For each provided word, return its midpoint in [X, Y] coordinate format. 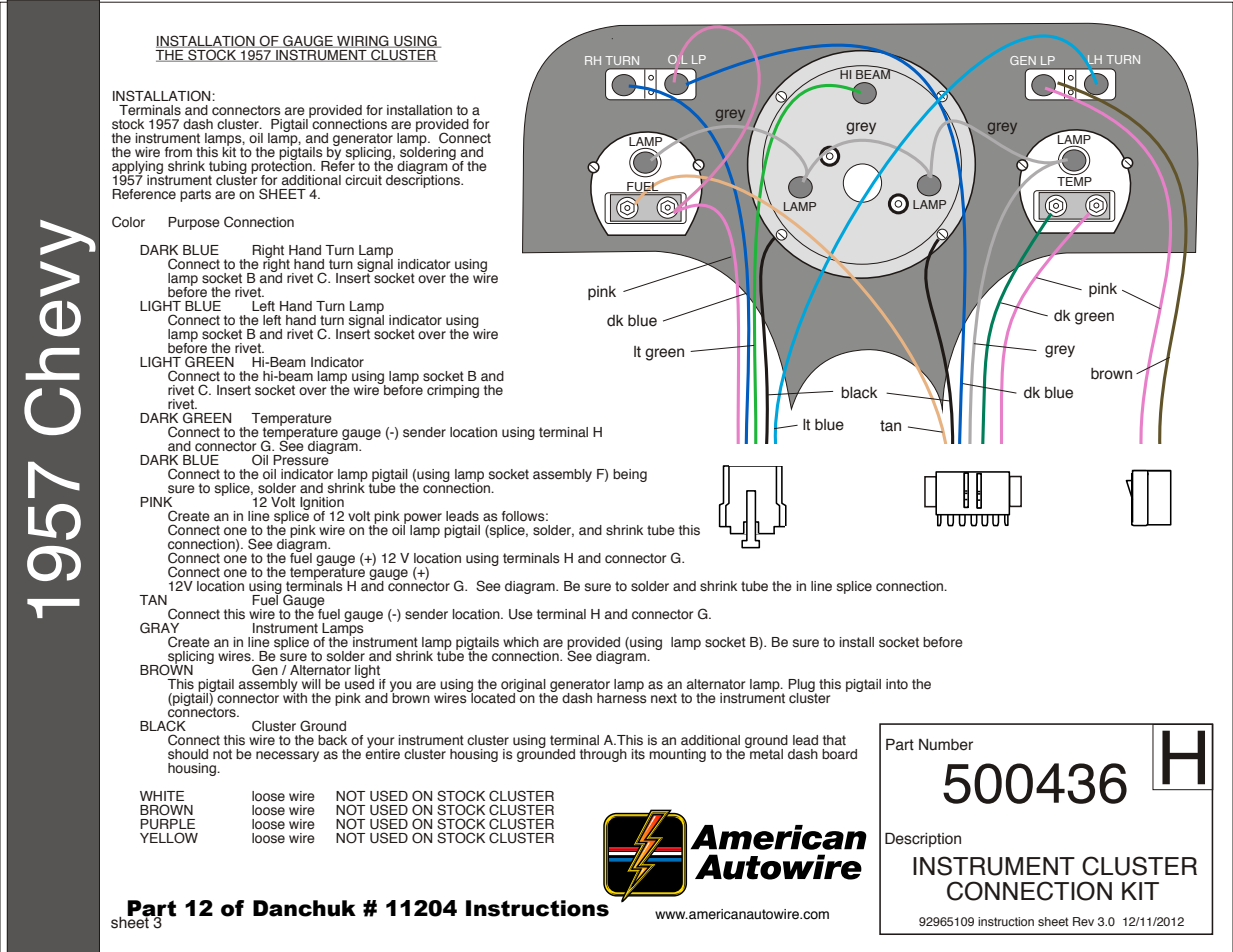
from [178, 152]
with [295, 696]
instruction [1006, 921]
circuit [363, 180]
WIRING [363, 41]
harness [622, 697]
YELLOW [169, 838]
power [422, 519]
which [521, 642]
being [630, 475]
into [897, 684]
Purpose [194, 223]
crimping [453, 391]
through [603, 755]
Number [946, 745]
